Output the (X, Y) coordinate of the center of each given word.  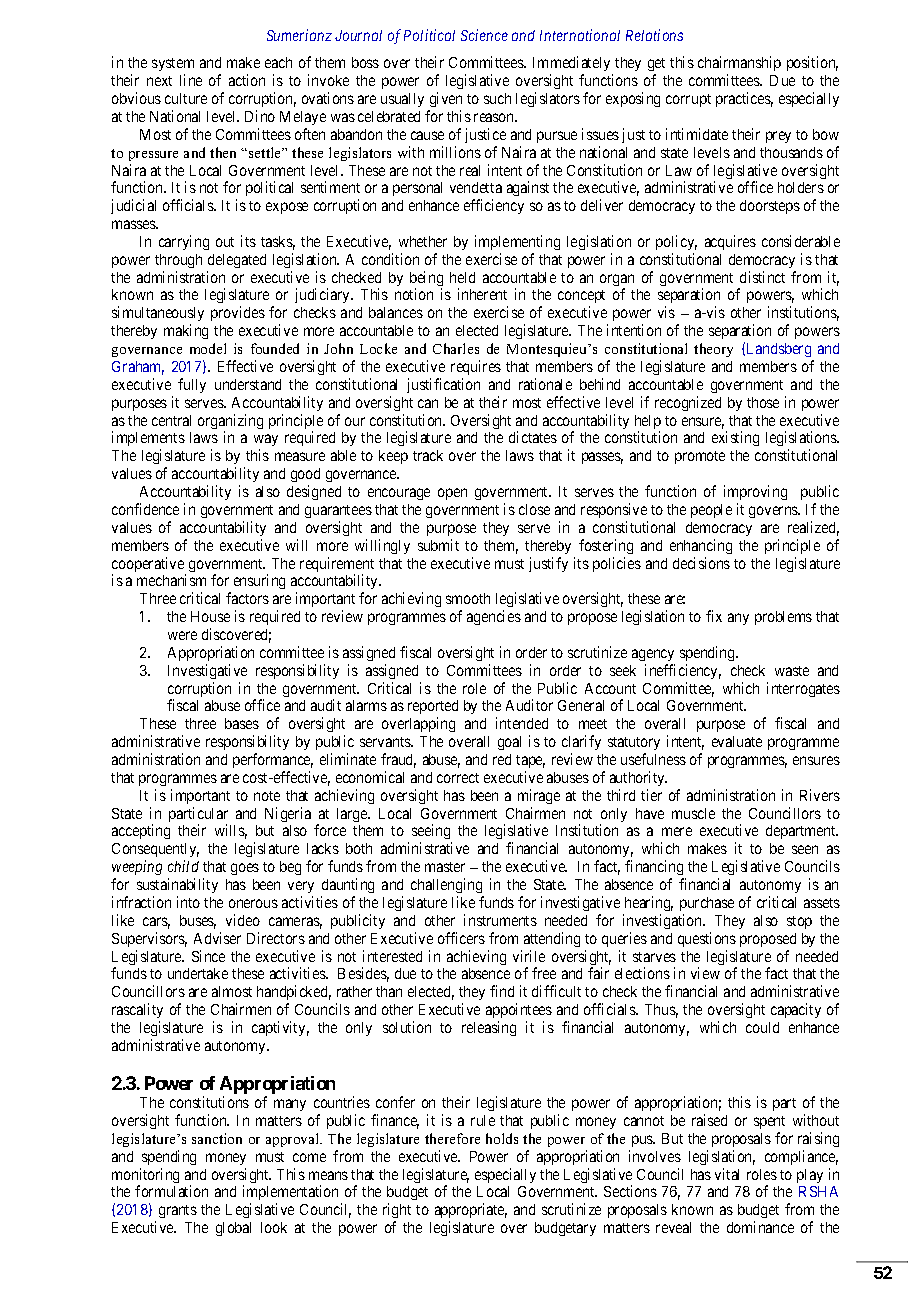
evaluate (737, 741)
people (711, 511)
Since (208, 956)
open (452, 494)
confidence (145, 509)
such (497, 98)
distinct (762, 277)
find (502, 991)
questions (707, 939)
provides (238, 313)
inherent (482, 294)
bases (242, 723)
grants (178, 1211)
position (812, 63)
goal (509, 743)
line (191, 80)
